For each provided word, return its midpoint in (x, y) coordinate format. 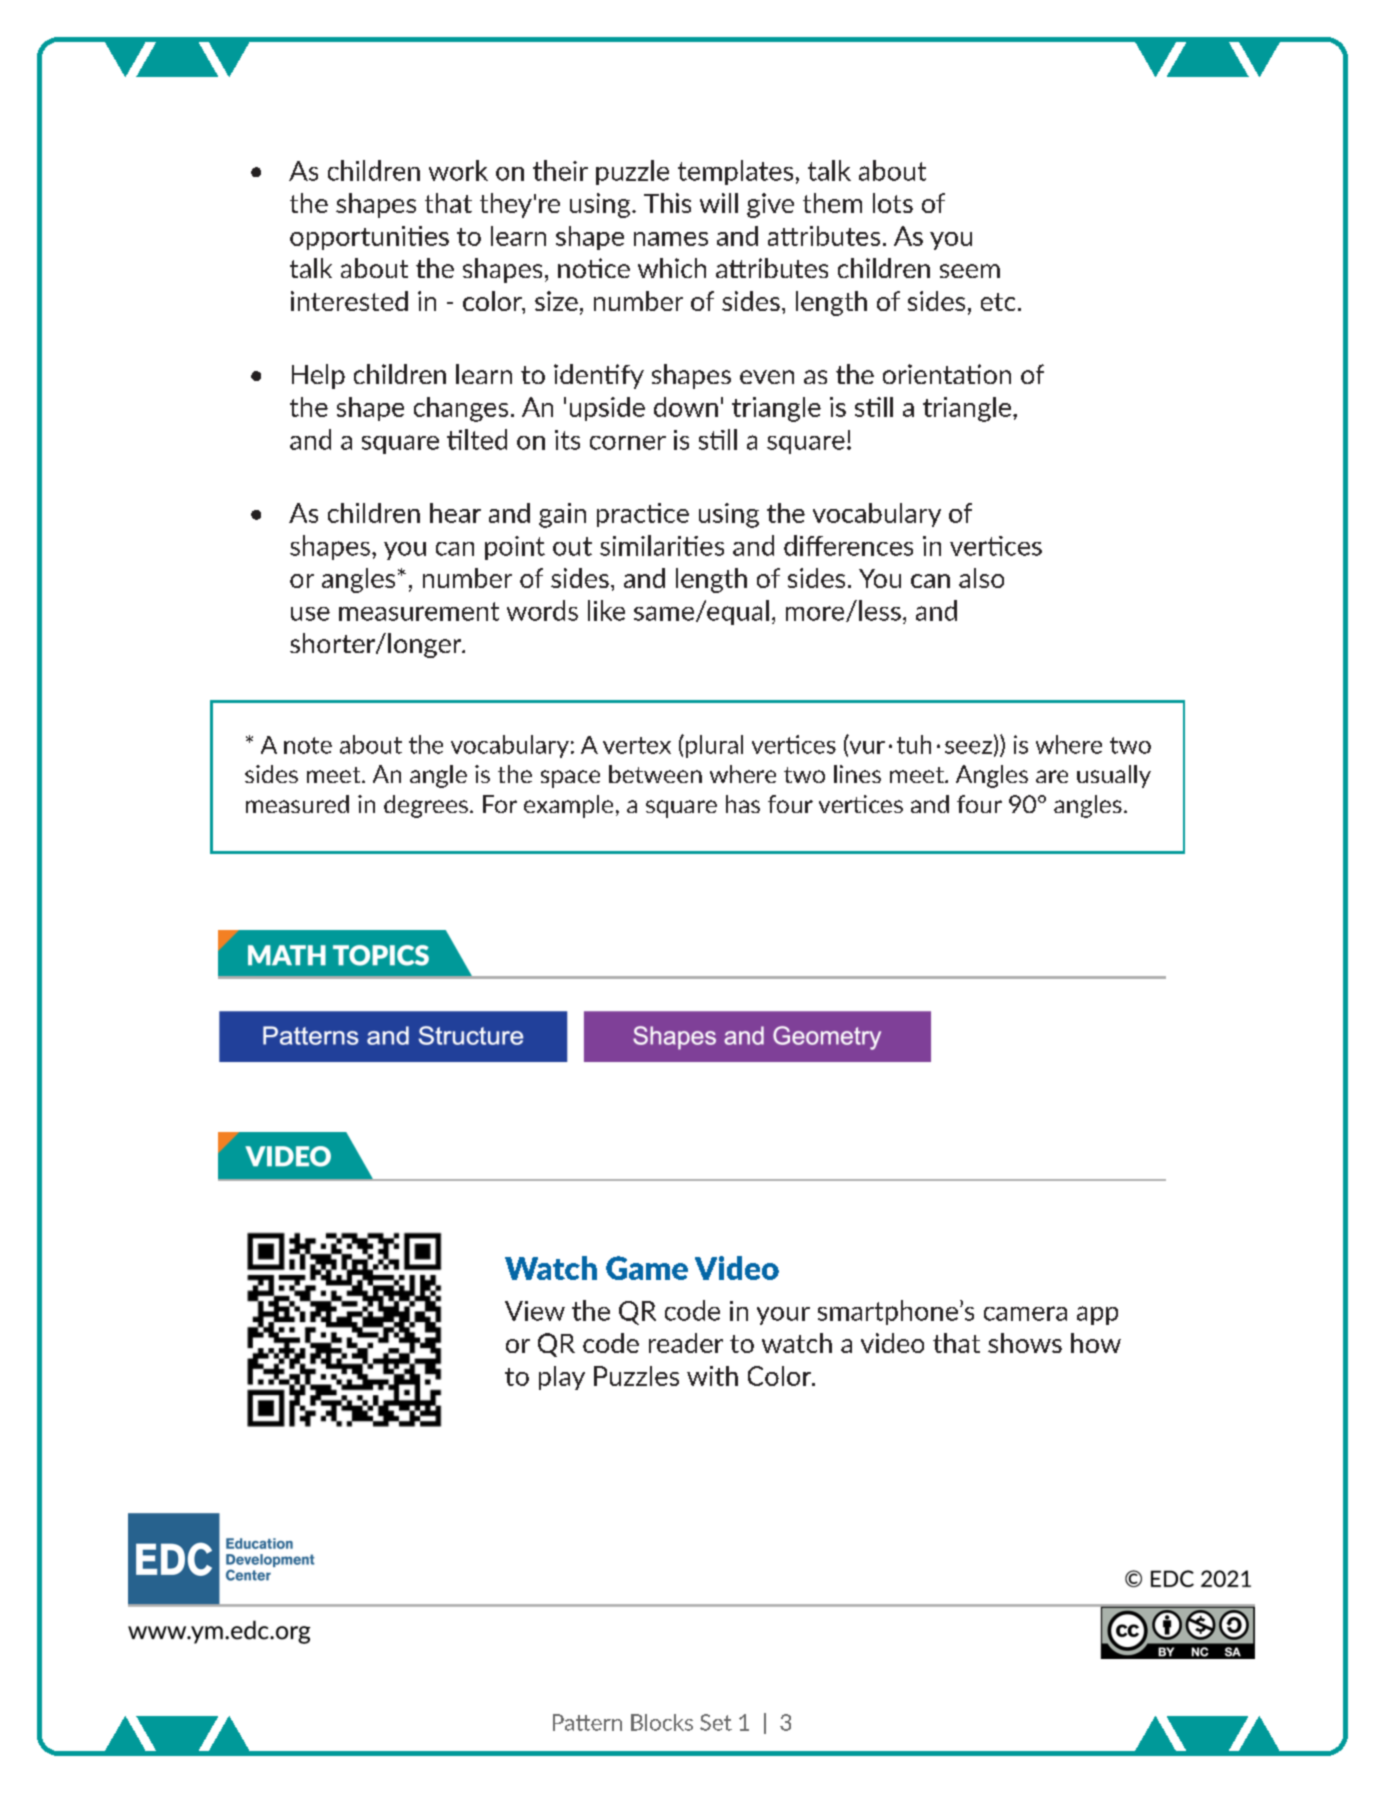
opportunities (369, 238)
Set (716, 1722)
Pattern (587, 1722)
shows (1025, 1343)
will (719, 203)
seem (970, 271)
